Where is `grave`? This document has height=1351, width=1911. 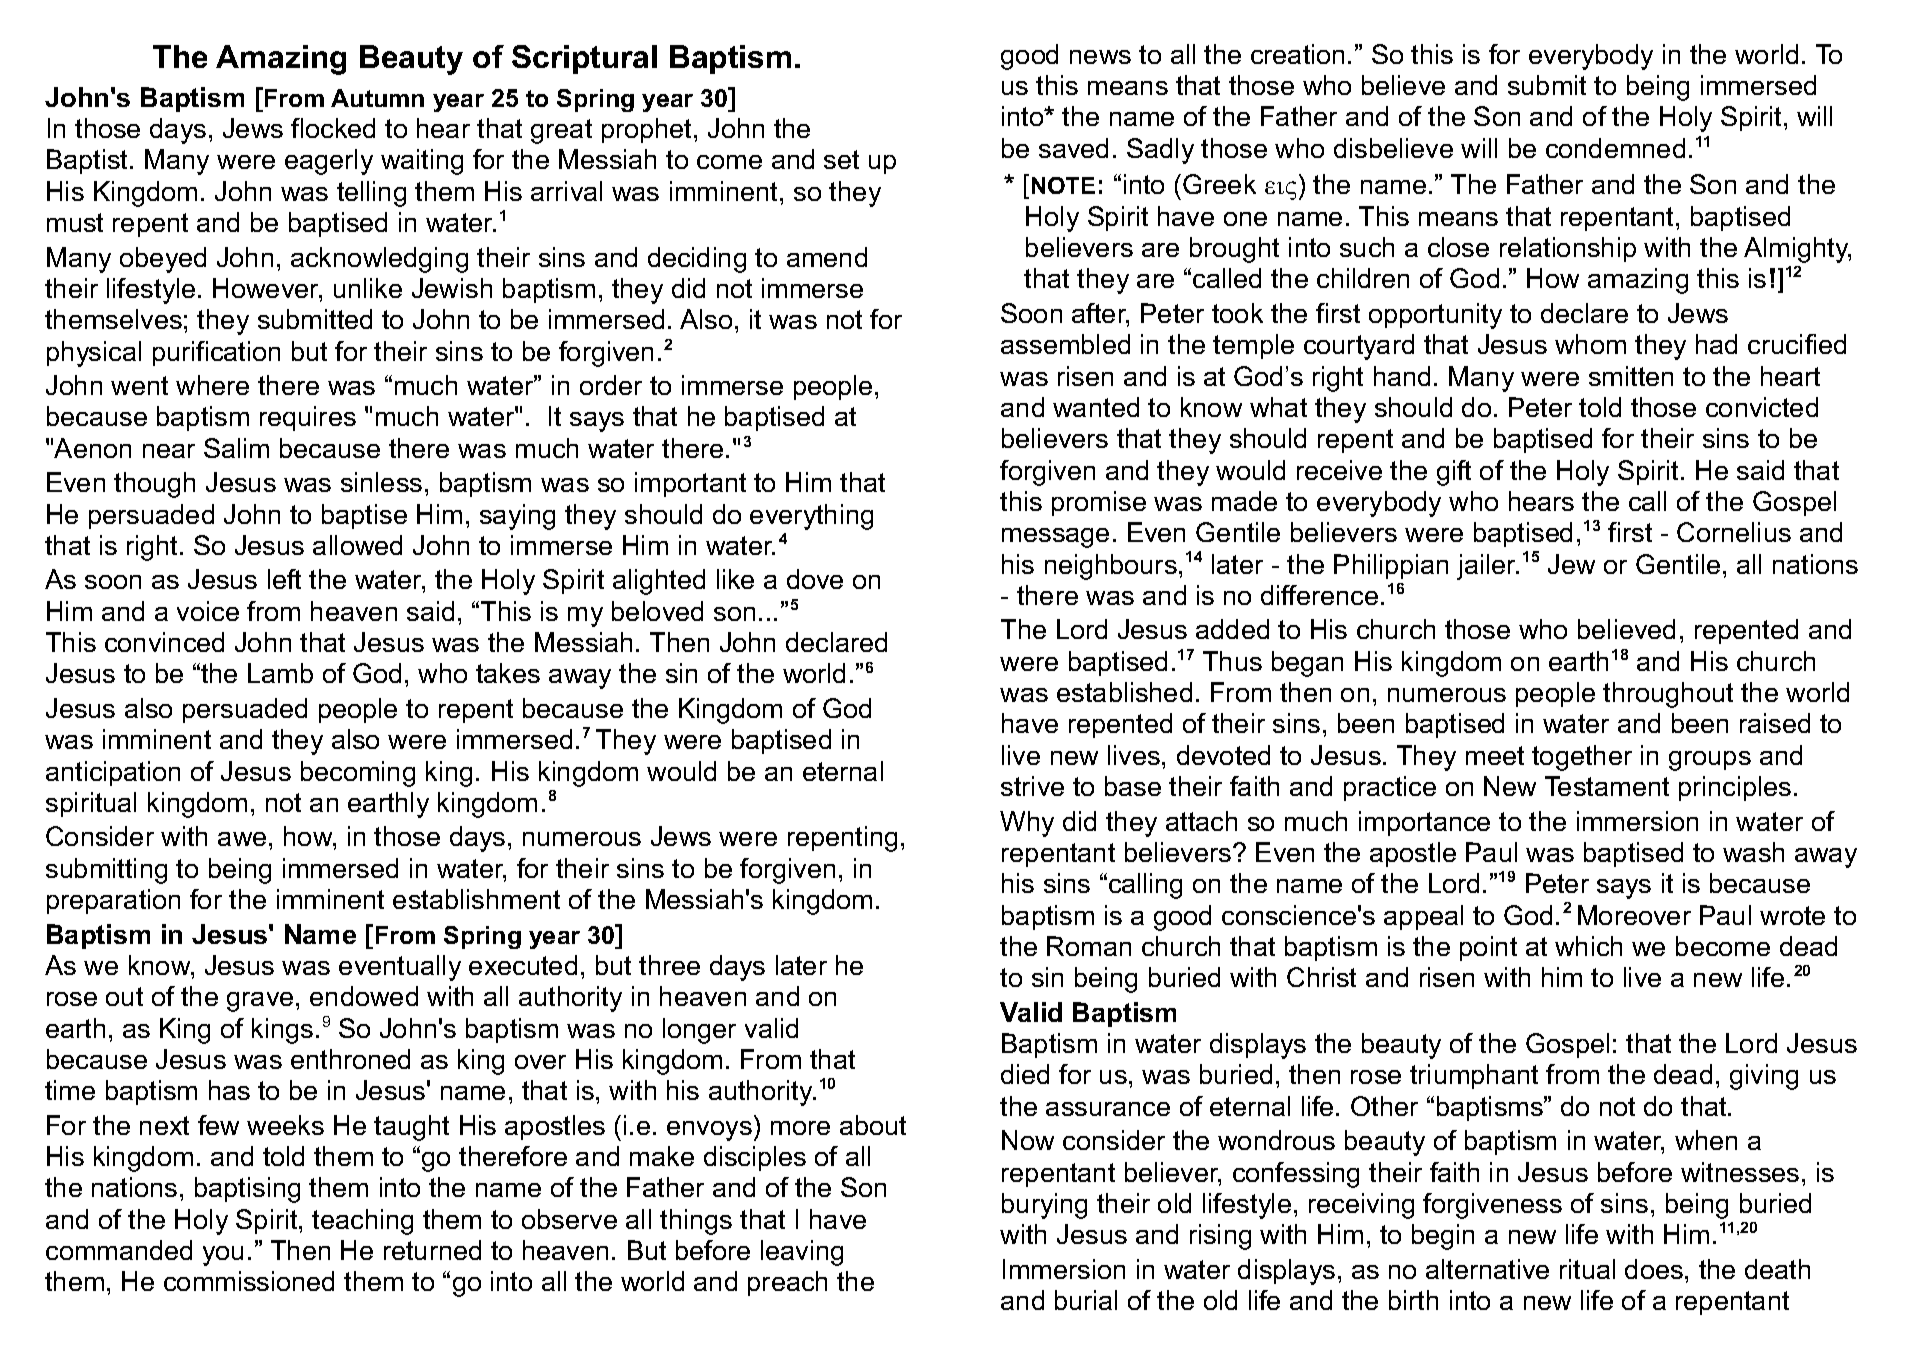 grave is located at coordinates (260, 1002).
